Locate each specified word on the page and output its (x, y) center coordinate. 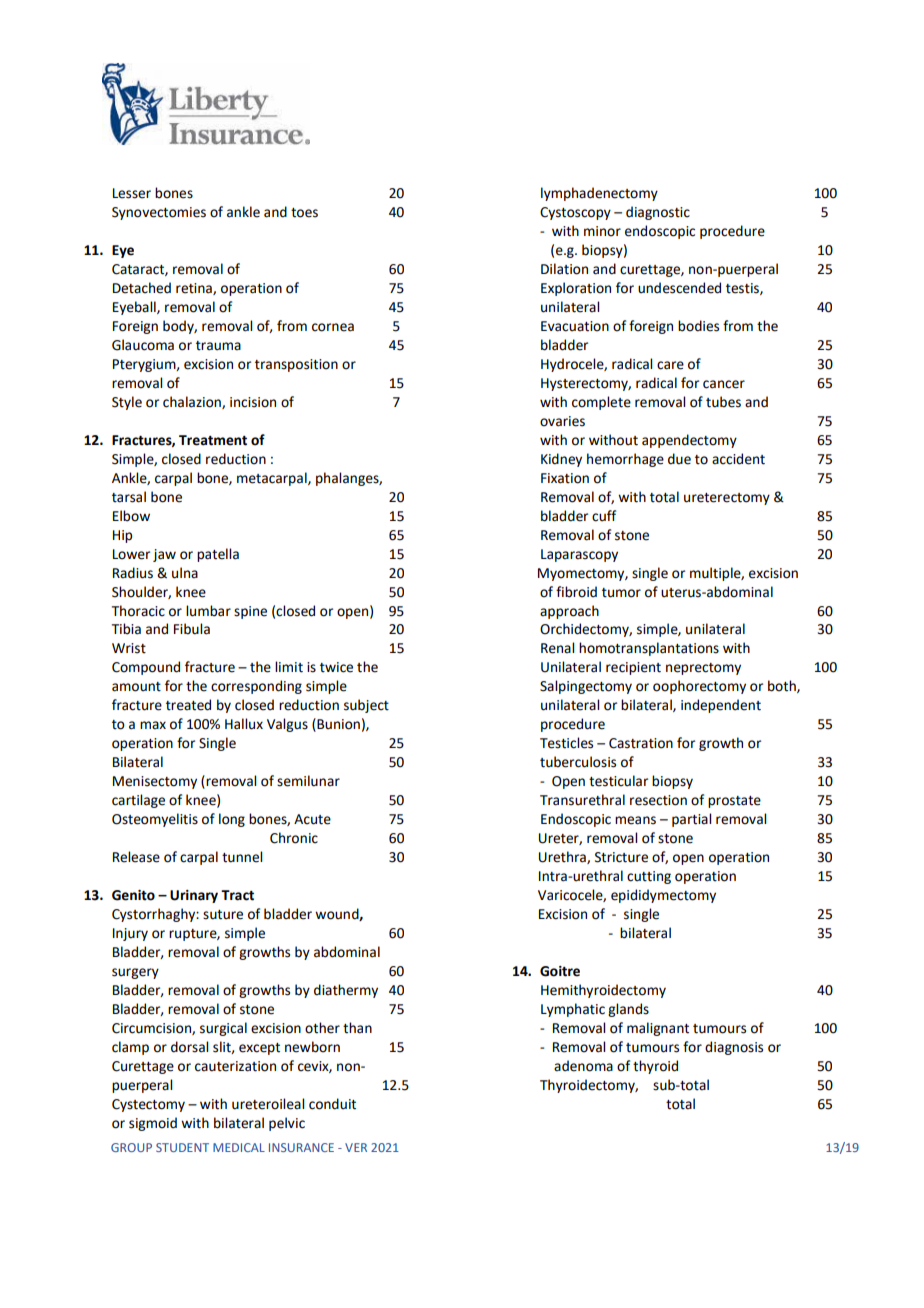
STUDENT (182, 1147)
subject (366, 706)
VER (356, 1147)
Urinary (194, 896)
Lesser (132, 193)
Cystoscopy (575, 213)
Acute (312, 819)
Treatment (213, 440)
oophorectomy (699, 687)
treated (188, 705)
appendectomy (689, 441)
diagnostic (658, 213)
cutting (649, 877)
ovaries (562, 421)
